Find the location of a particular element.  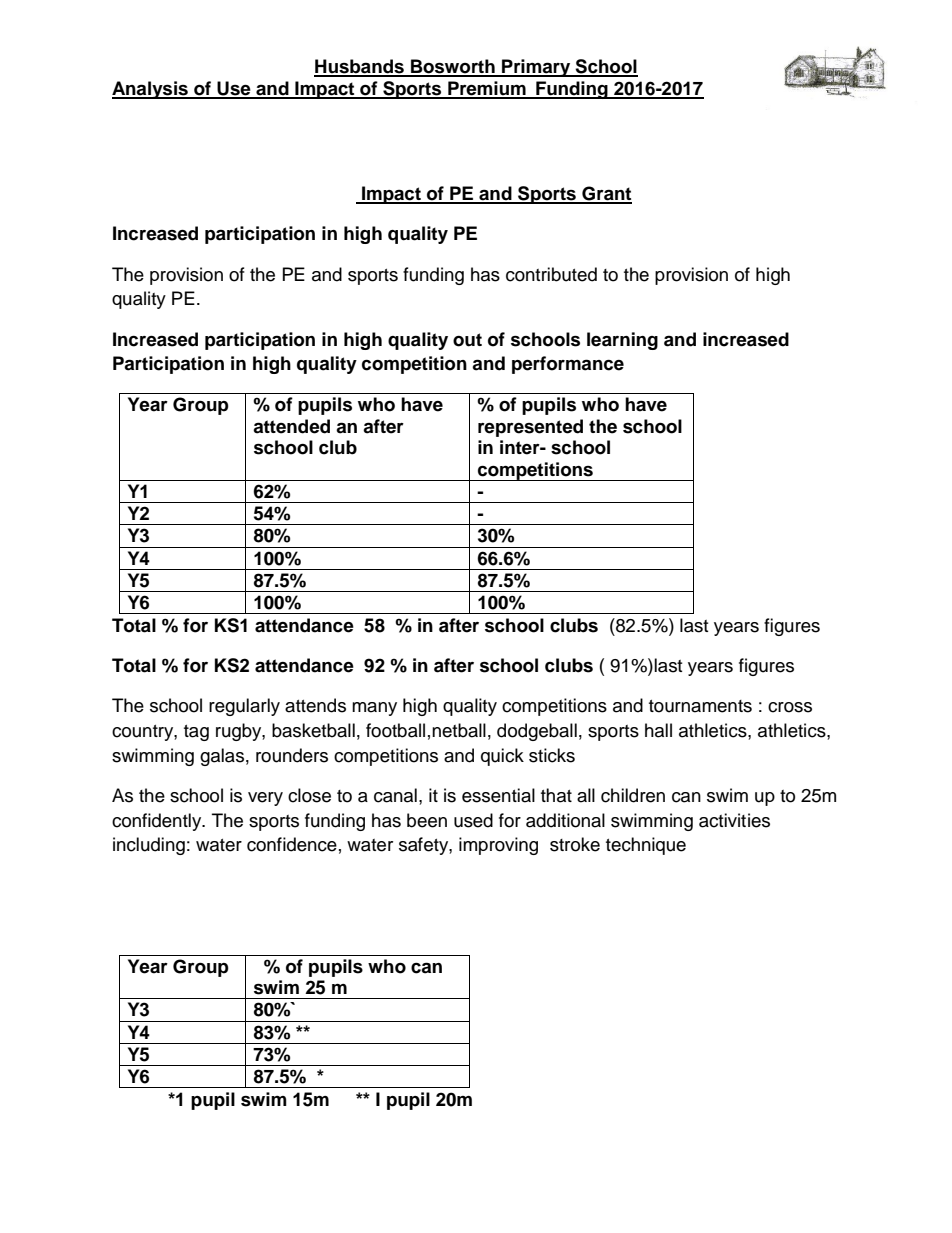

contributed is located at coordinates (551, 274).
